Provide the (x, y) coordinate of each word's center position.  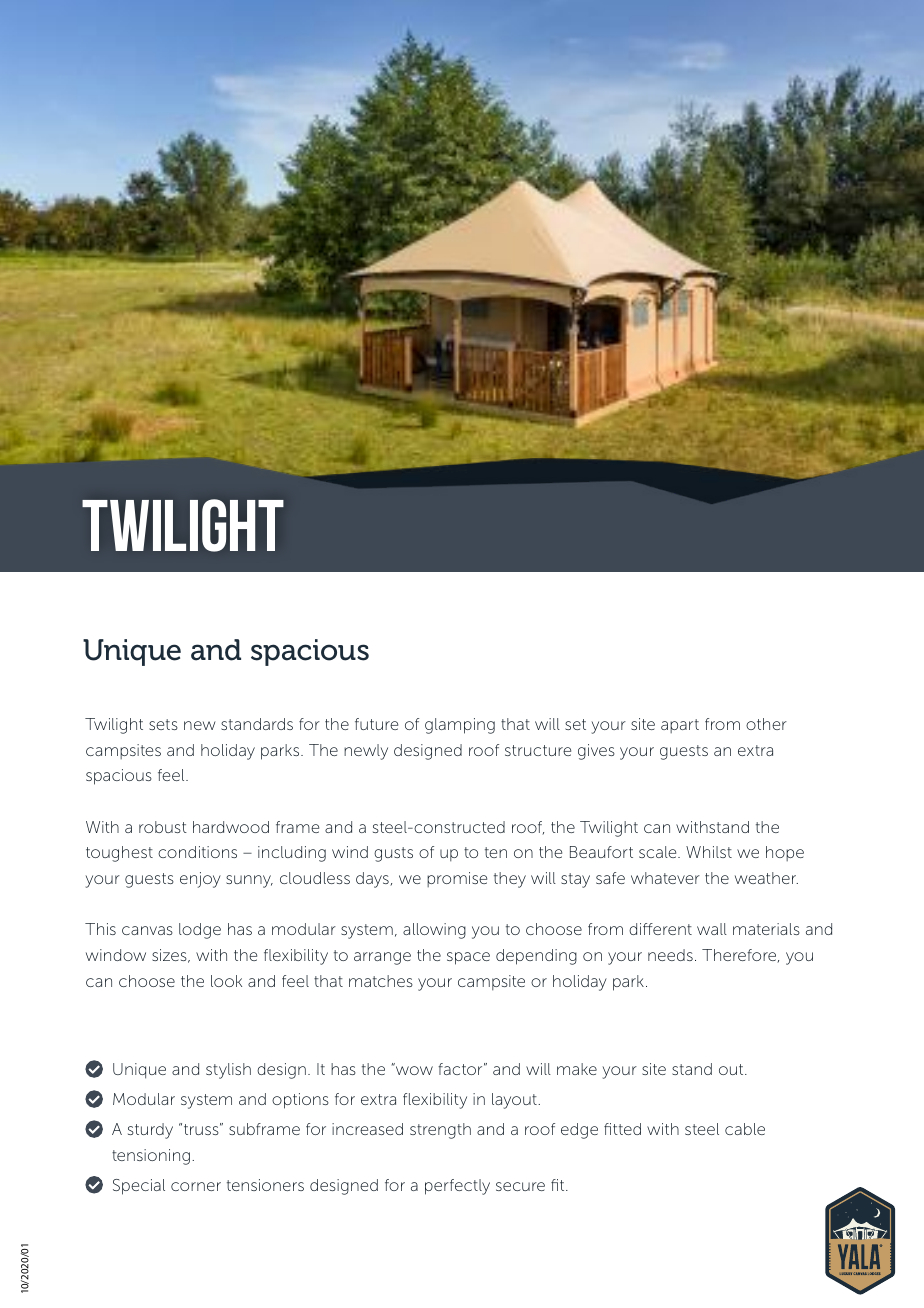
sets (163, 724)
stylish (228, 1071)
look (226, 981)
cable (745, 1129)
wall (712, 929)
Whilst (709, 852)
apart (680, 726)
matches (381, 981)
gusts (393, 854)
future (376, 724)
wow (413, 1069)
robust (163, 827)
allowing (434, 931)
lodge (200, 931)
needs (670, 955)
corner (196, 1186)
